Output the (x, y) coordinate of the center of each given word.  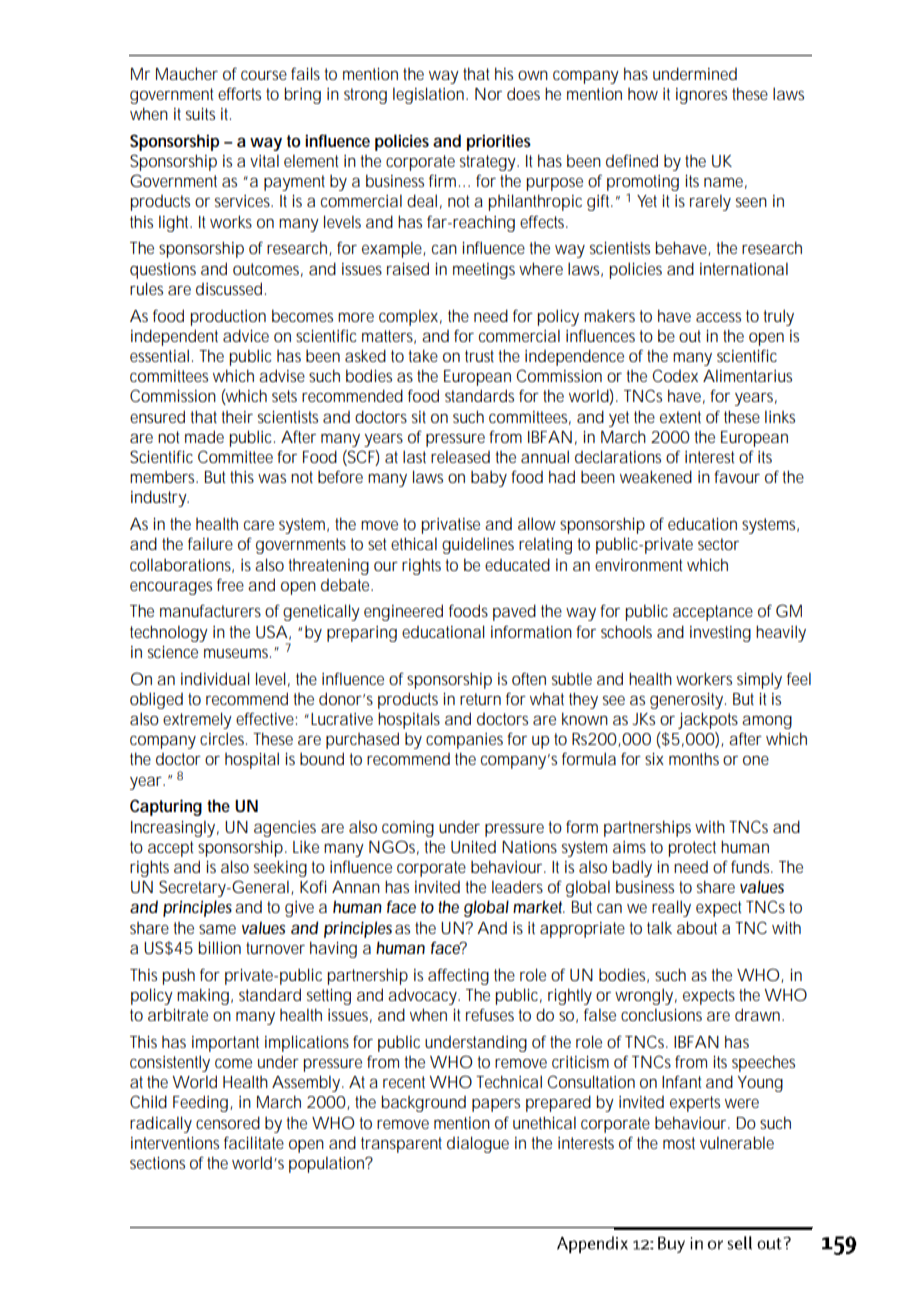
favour (737, 476)
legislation (430, 95)
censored (228, 1122)
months (694, 758)
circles (223, 738)
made (204, 436)
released (460, 456)
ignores (701, 96)
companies (464, 741)
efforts (239, 93)
